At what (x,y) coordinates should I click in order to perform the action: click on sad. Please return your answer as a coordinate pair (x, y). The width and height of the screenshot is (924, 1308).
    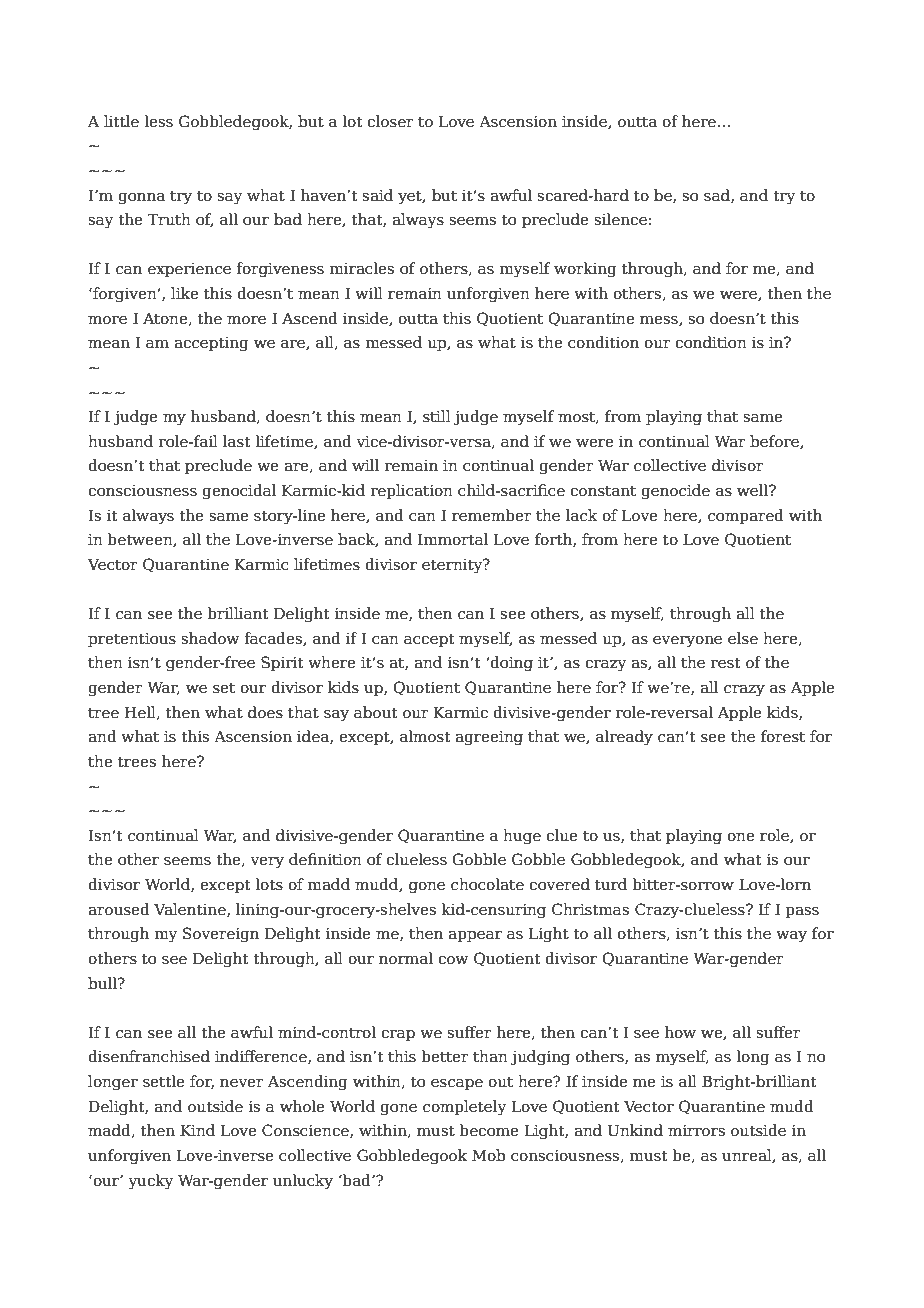
    Looking at the image, I should click on (718, 196).
